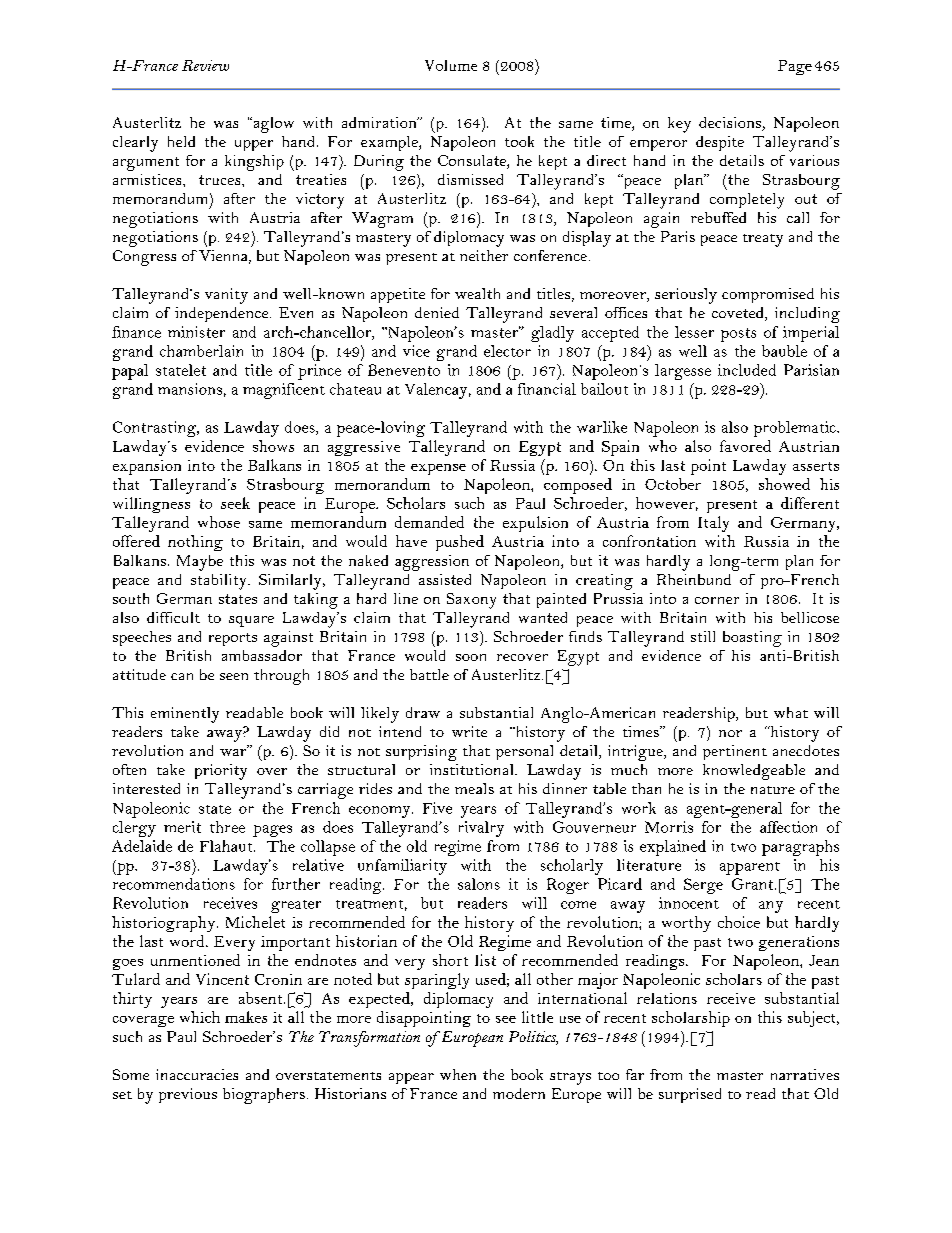  I want to click on inaccuracies, so click(197, 1074).
